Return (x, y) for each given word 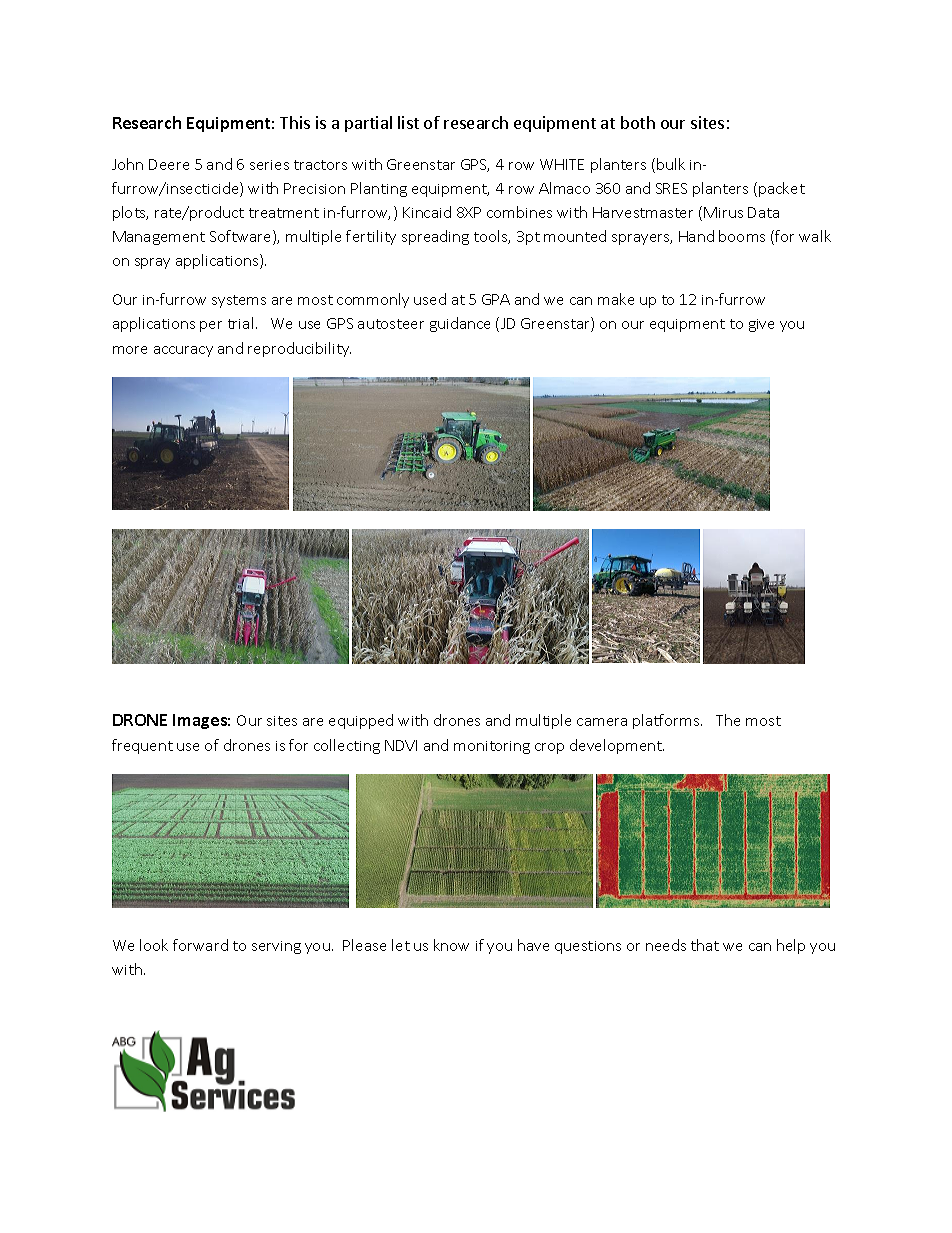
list (408, 122)
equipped (361, 721)
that (705, 945)
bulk (671, 164)
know (451, 945)
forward (200, 945)
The (728, 720)
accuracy (183, 351)
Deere (169, 164)
